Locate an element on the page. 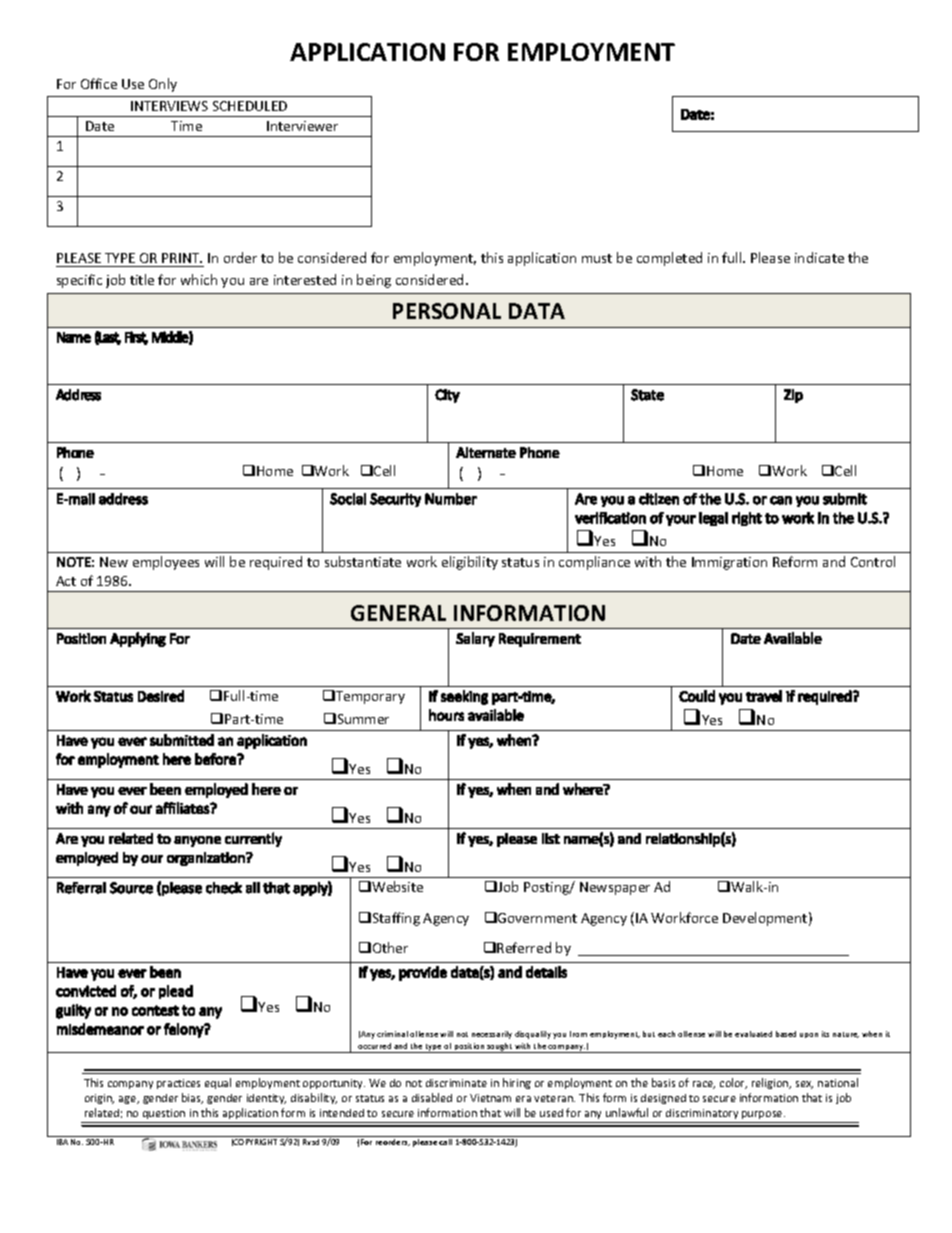 Image resolution: width=952 pixels, height=1233 pixels. Newspaper is located at coordinates (615, 888).
